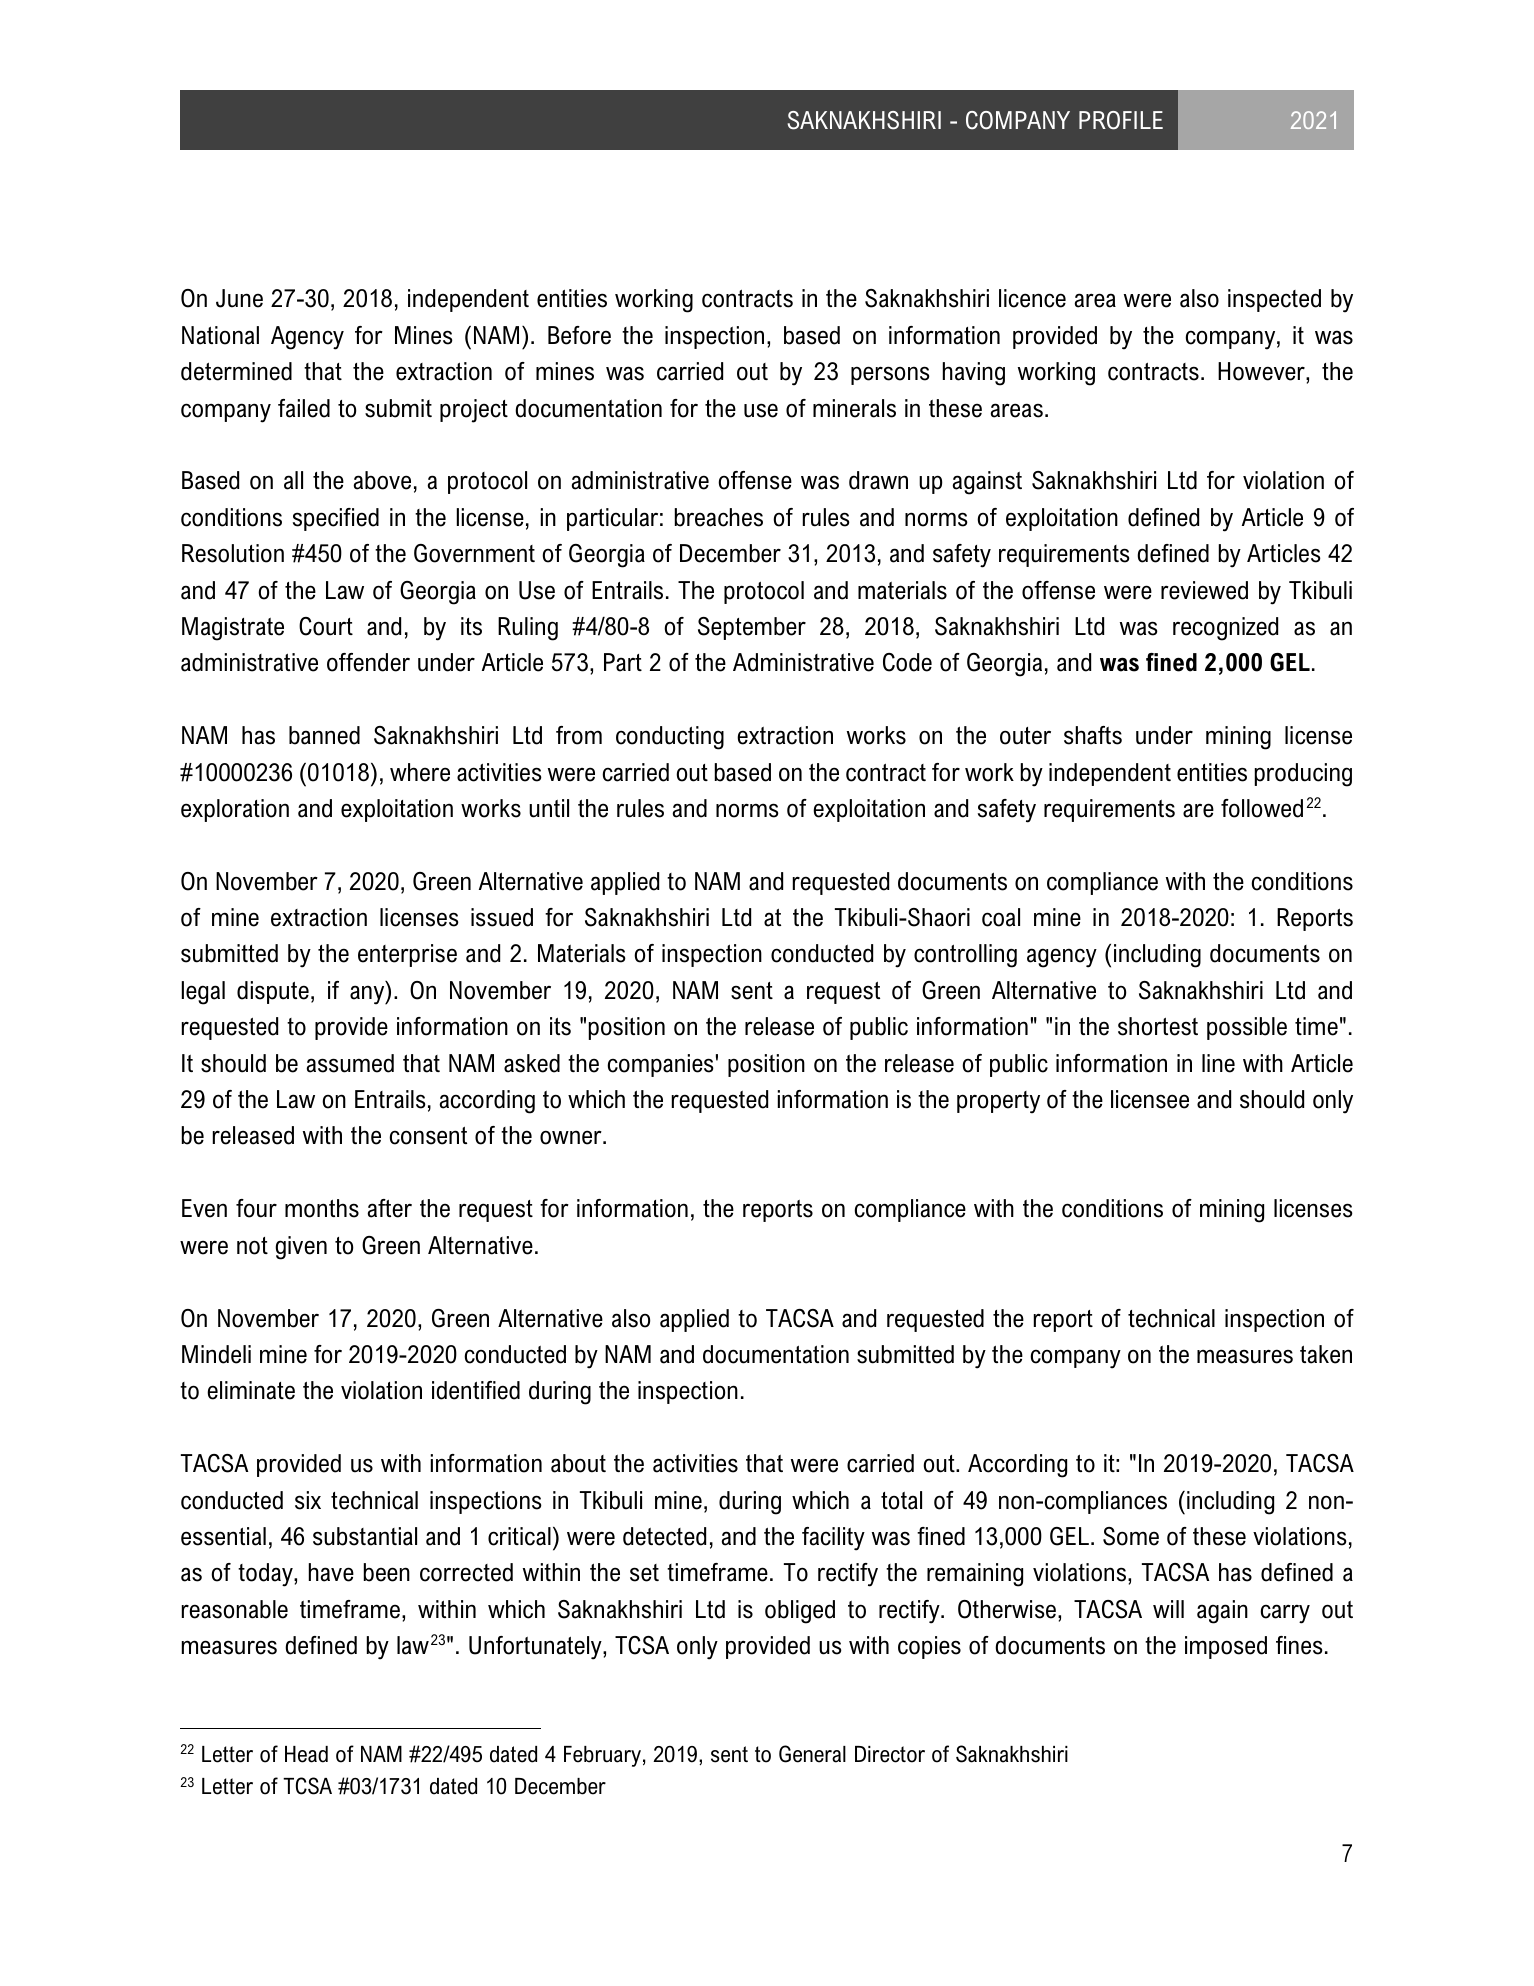 The image size is (1534, 1986). What do you see at coordinates (1303, 775) in the screenshot?
I see `producing` at bounding box center [1303, 775].
